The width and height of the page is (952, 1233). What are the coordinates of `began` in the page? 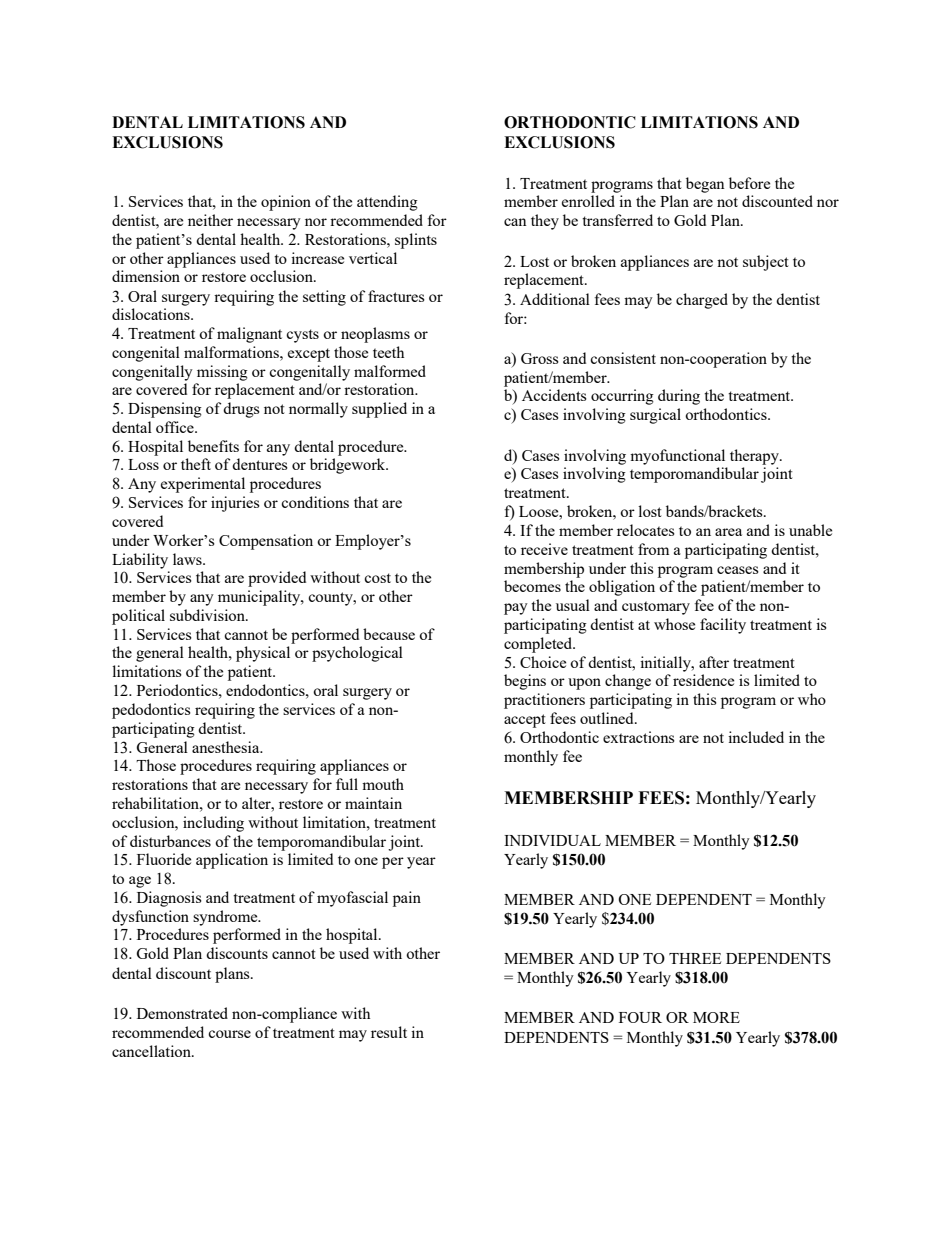 It's located at (705, 185).
